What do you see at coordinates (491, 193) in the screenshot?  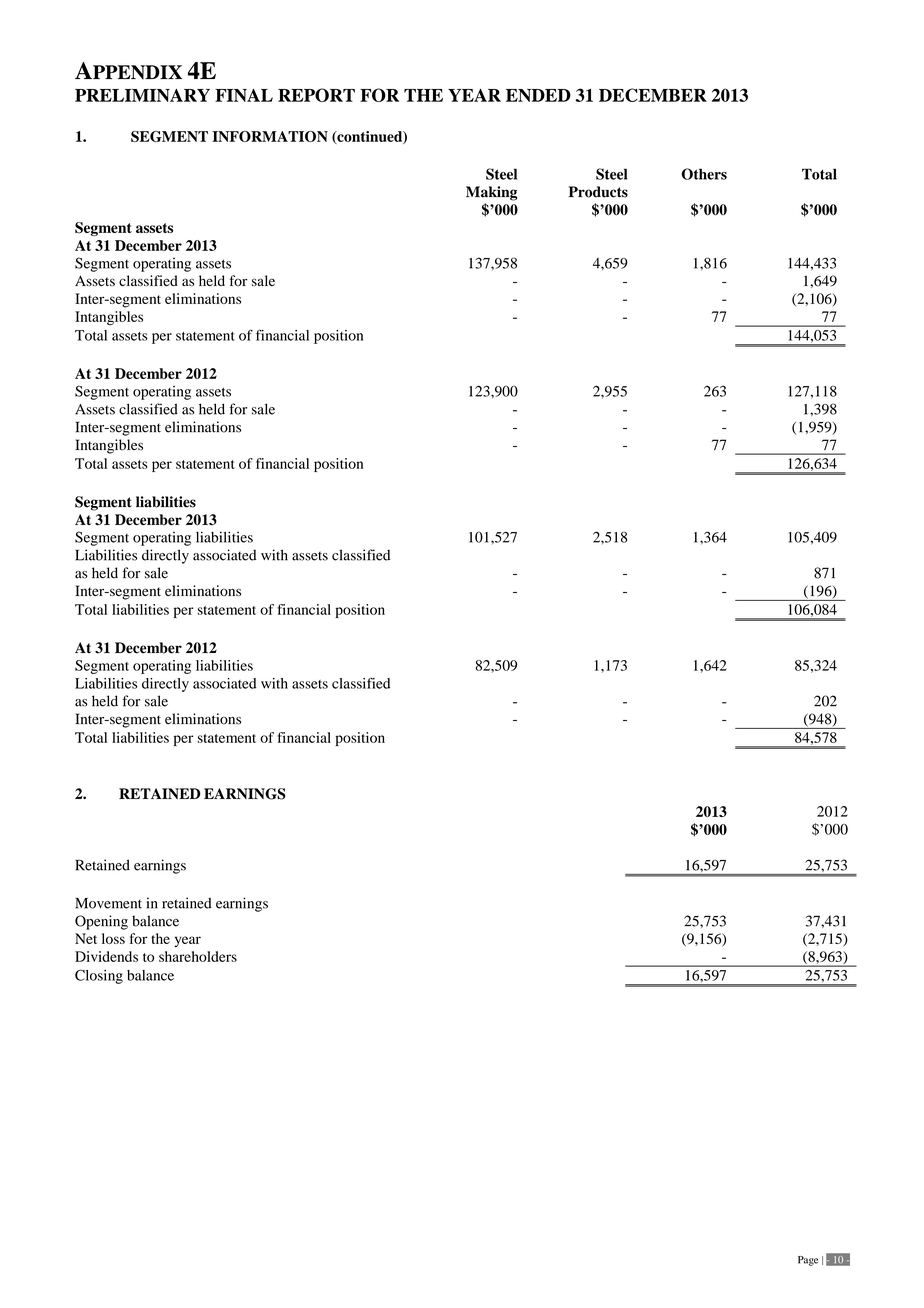 I see `Making` at bounding box center [491, 193].
